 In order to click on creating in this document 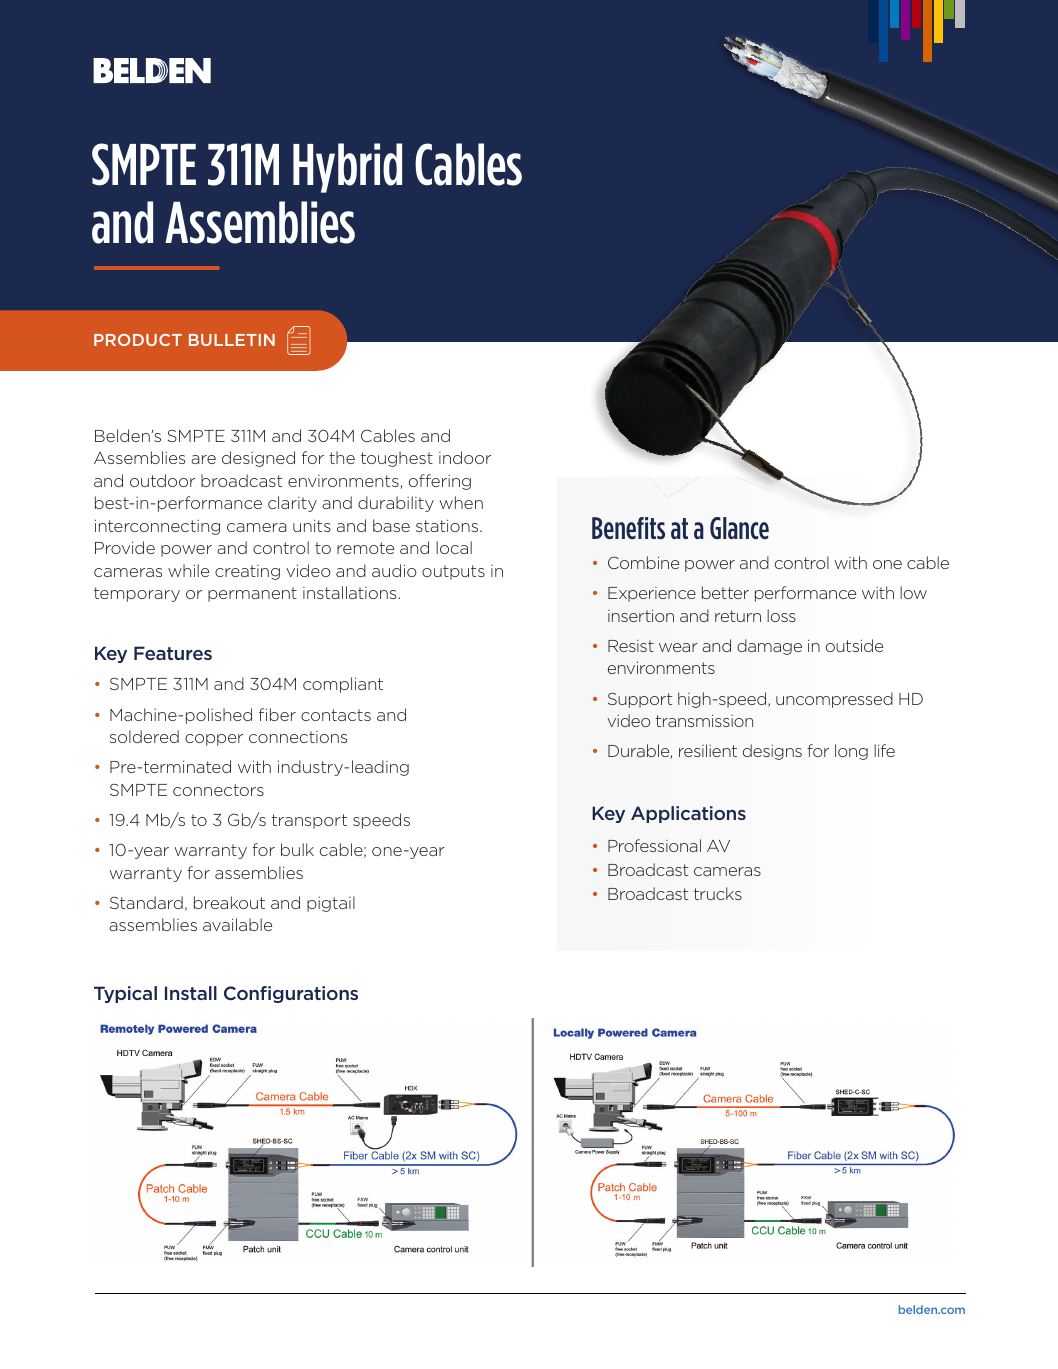, I will do `click(247, 572)`.
